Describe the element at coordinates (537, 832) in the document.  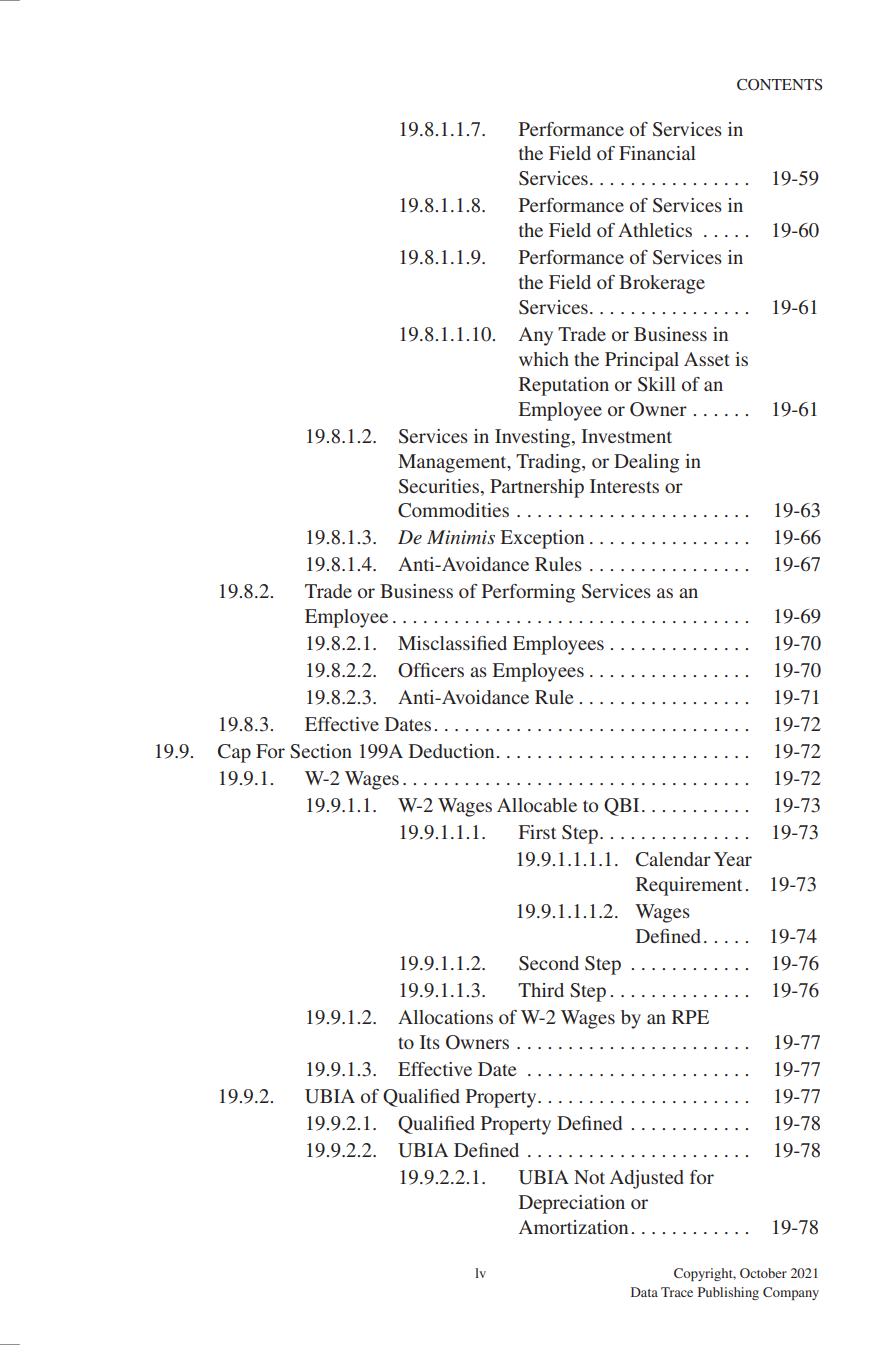
I see `First` at that location.
